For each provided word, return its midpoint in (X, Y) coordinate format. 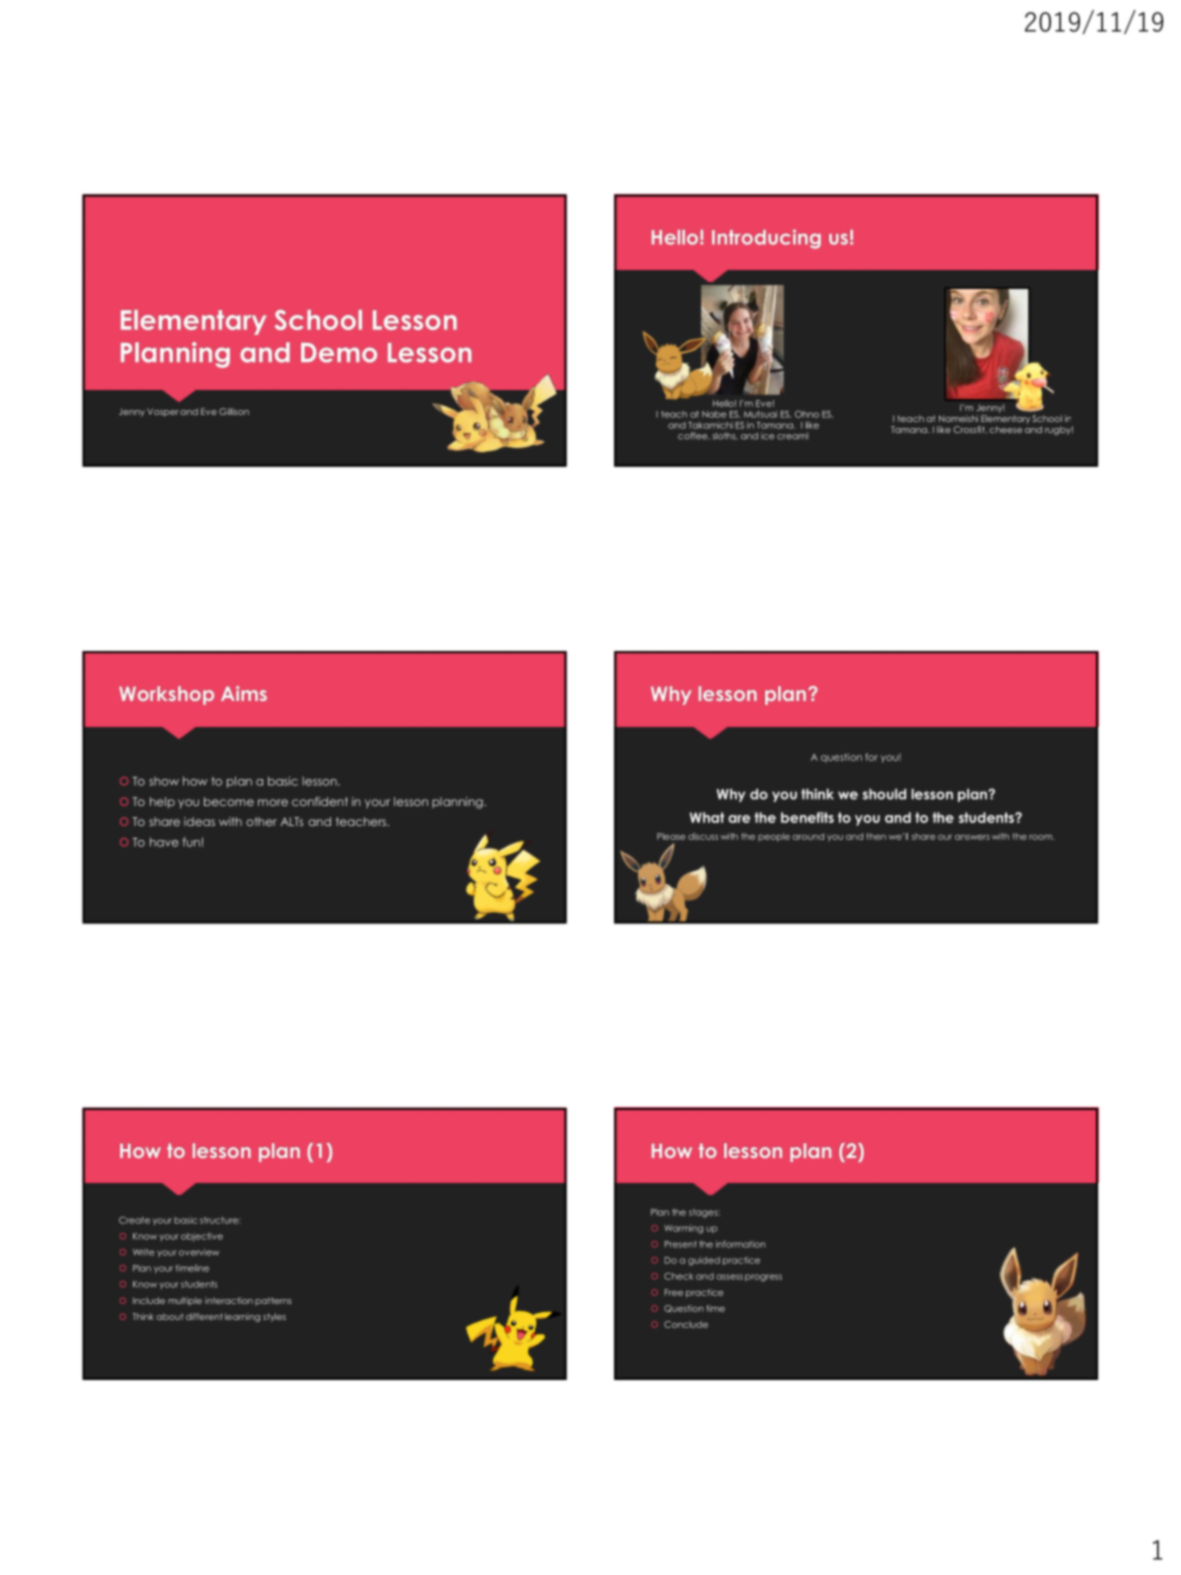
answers (972, 837)
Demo (339, 353)
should (884, 794)
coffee (694, 436)
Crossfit (970, 429)
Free (674, 1292)
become (229, 801)
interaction (229, 1300)
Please (671, 836)
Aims (244, 693)
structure (220, 1220)
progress (763, 1278)
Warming (683, 1229)
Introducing (766, 239)
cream (792, 436)
